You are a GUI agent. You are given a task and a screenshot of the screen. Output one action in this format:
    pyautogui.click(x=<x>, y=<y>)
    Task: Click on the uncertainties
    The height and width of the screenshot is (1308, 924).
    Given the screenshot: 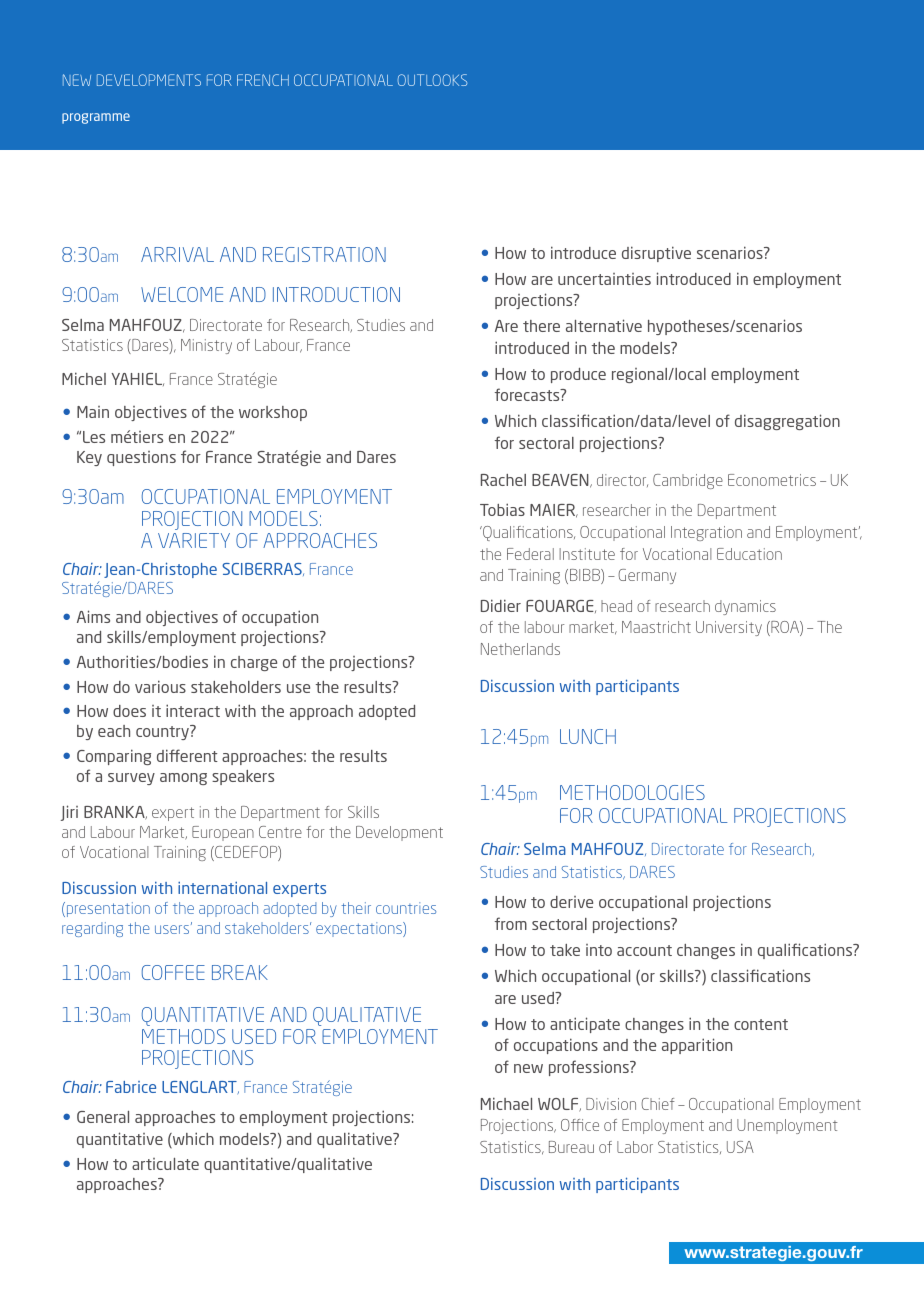 What is the action you would take?
    pyautogui.click(x=604, y=279)
